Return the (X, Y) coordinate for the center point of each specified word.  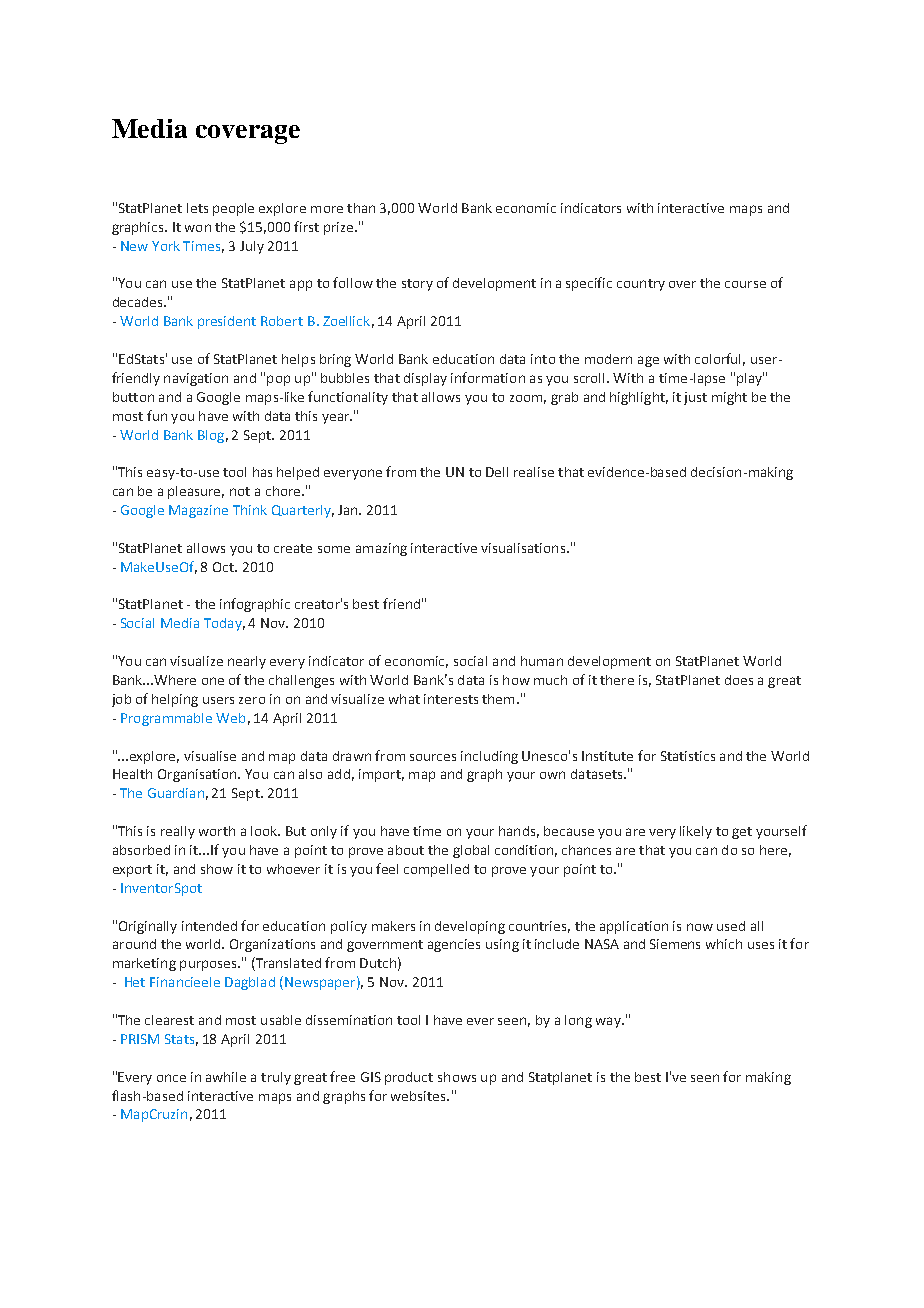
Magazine (198, 511)
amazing (381, 549)
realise (534, 472)
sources (433, 757)
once (171, 1078)
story (417, 285)
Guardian (176, 793)
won (198, 228)
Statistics (688, 756)
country (641, 285)
